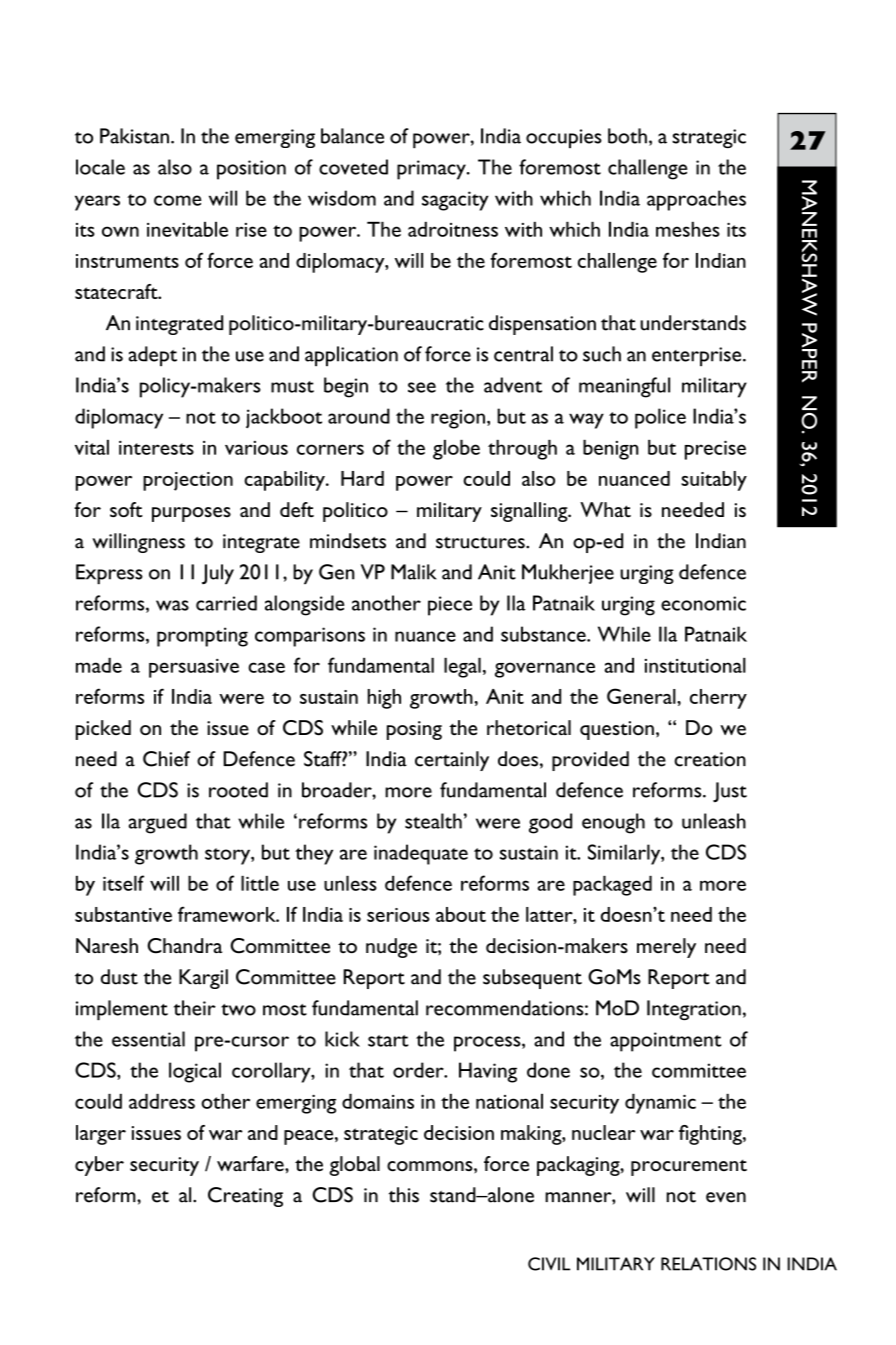 Image resolution: width=896 pixels, height=1345 pixels. Describe the element at coordinates (391, 948) in the screenshot. I see `nudge` at that location.
